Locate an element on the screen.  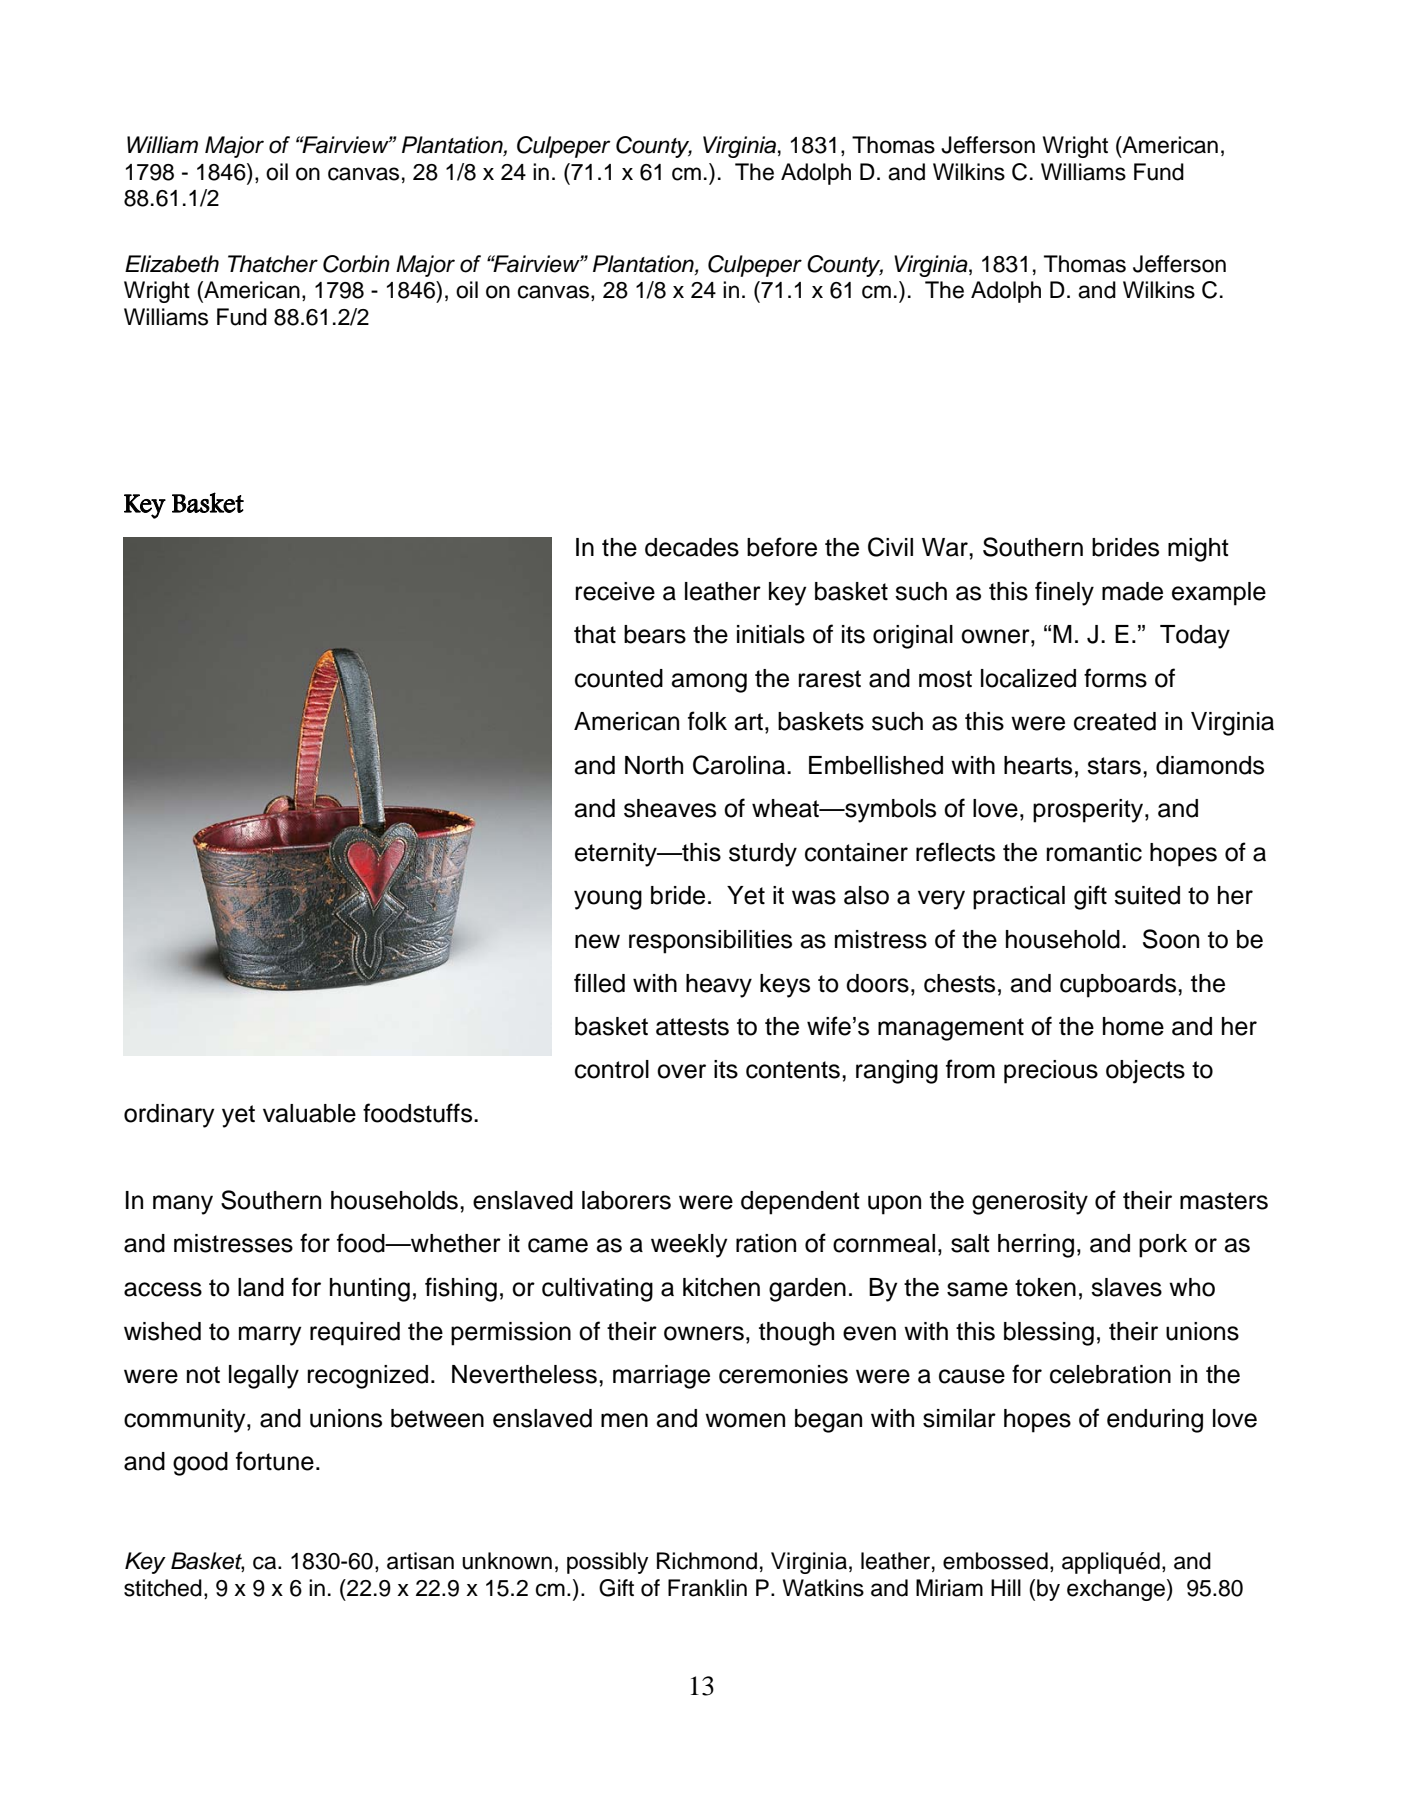
created is located at coordinates (1115, 721).
